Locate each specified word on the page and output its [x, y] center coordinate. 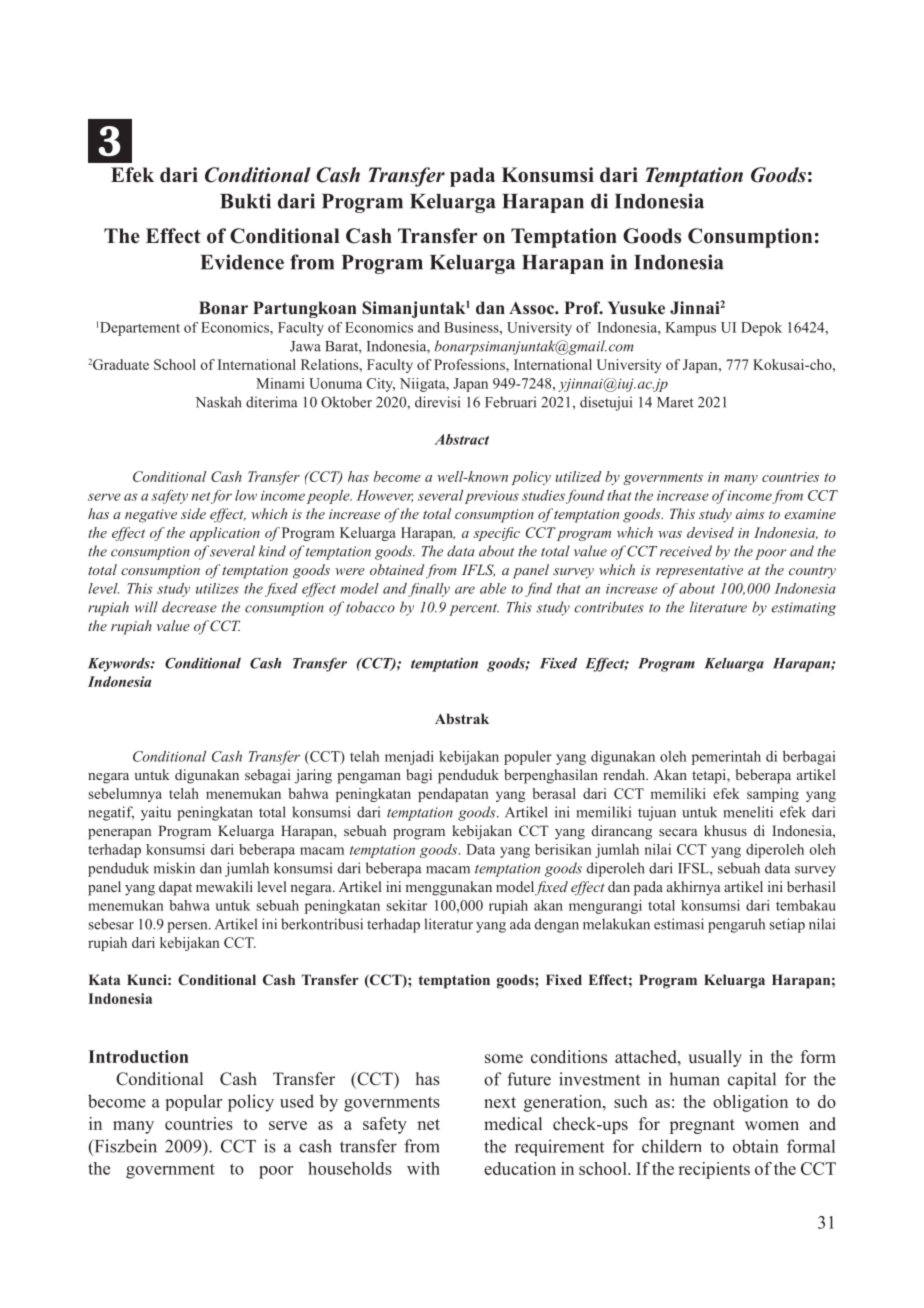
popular [194, 1102]
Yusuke [636, 308]
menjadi [409, 758]
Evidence [242, 262]
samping [773, 795]
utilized [578, 476]
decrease [189, 607]
